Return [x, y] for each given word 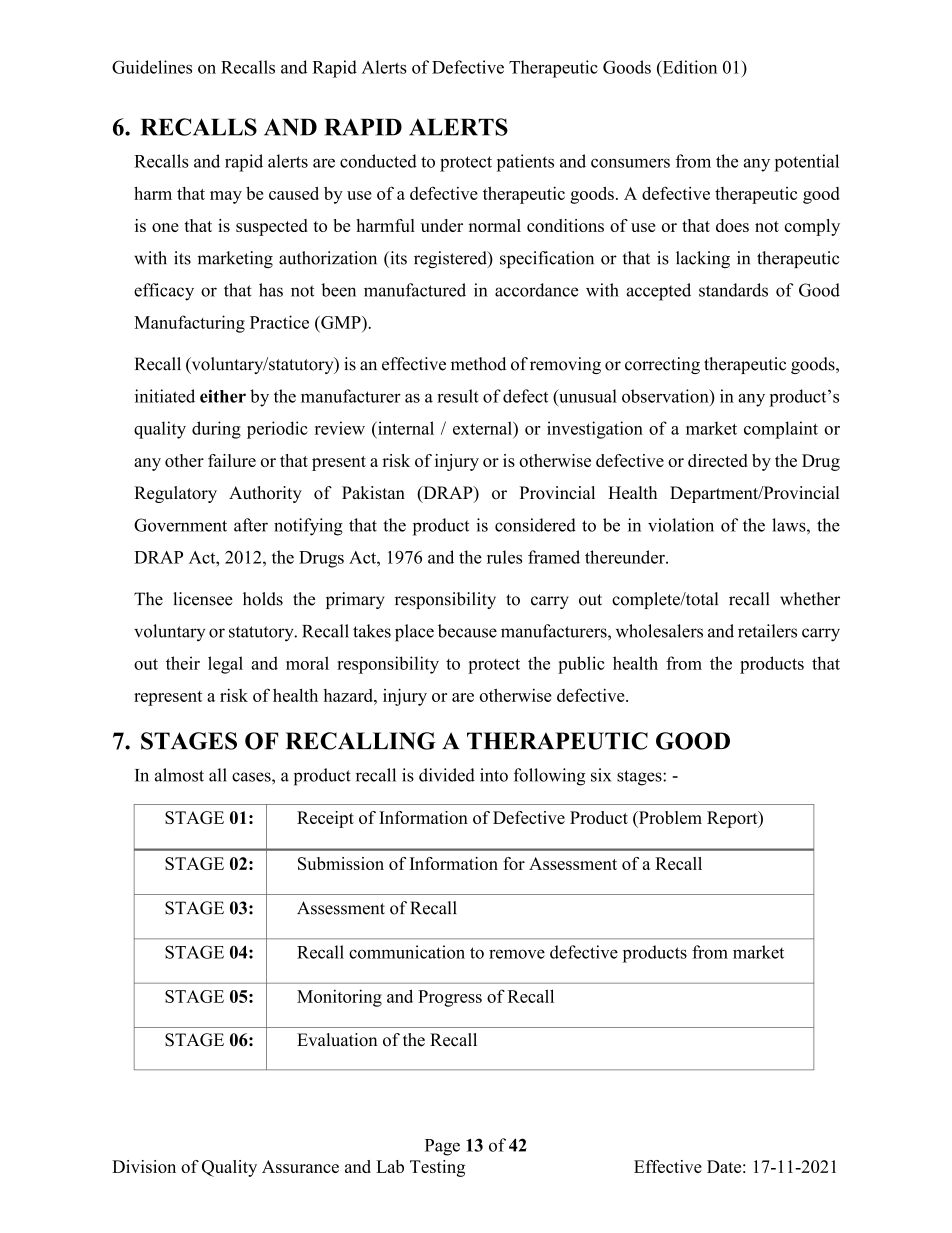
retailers [767, 631]
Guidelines [152, 67]
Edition [688, 68]
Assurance [300, 1166]
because [467, 631]
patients [525, 163]
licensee [203, 599]
